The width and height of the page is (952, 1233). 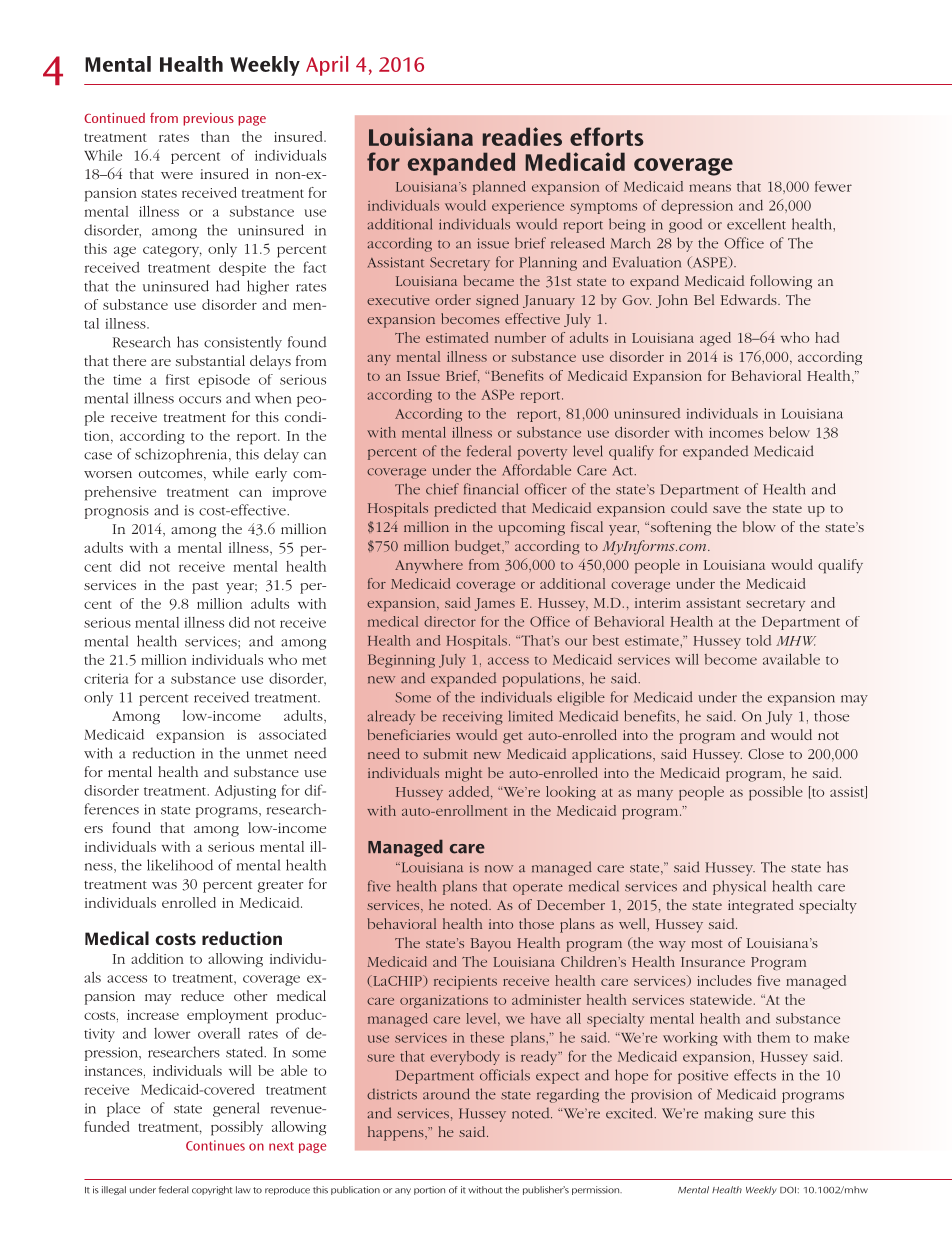 What do you see at coordinates (750, 299) in the page?
I see `Edwards` at bounding box center [750, 299].
